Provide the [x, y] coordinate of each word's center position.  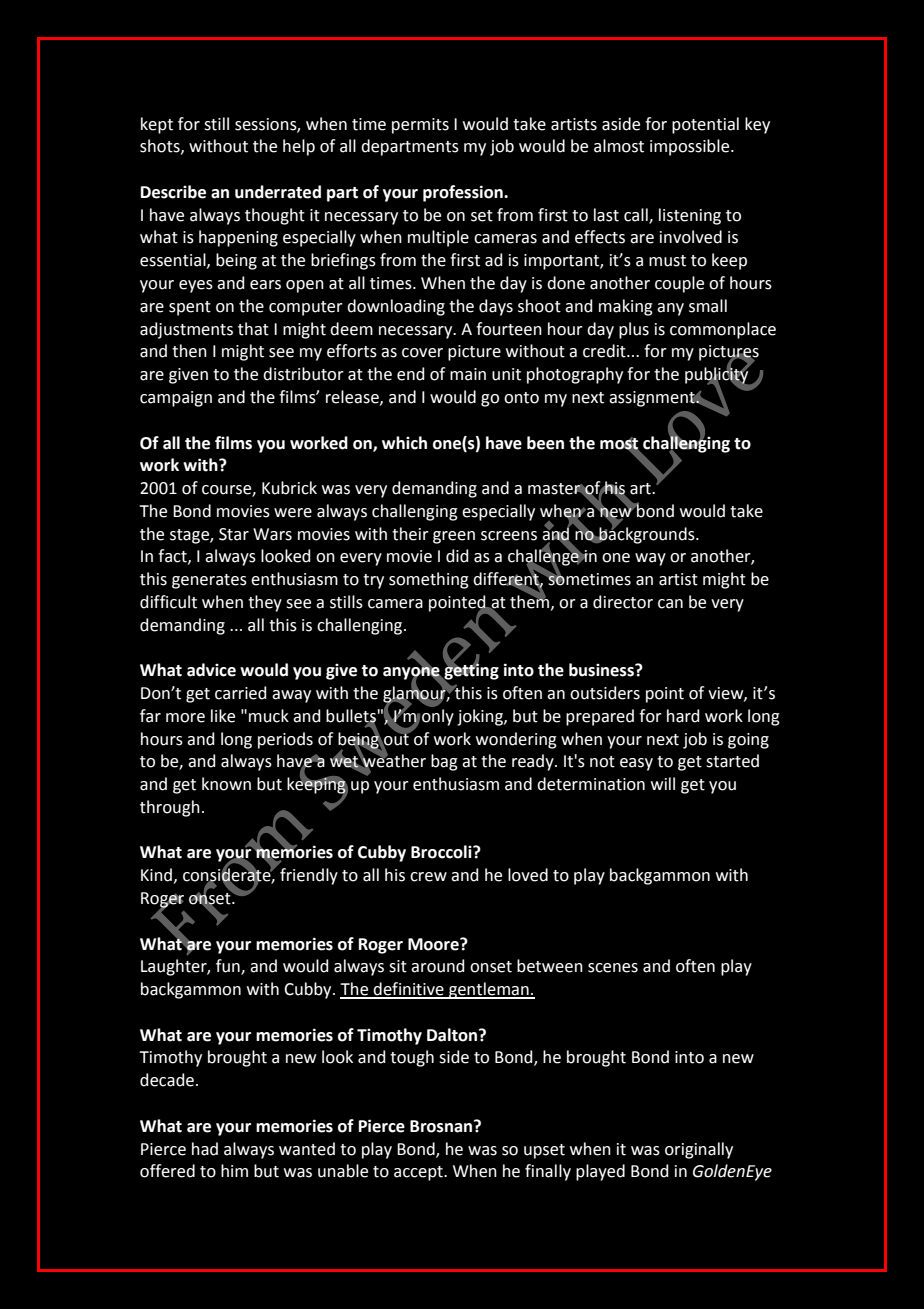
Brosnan [442, 1126]
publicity [718, 375]
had [205, 1149]
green [454, 537]
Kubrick [289, 488]
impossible [691, 147]
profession [464, 193]
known [226, 784]
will [663, 783]
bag [444, 762]
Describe [173, 192]
